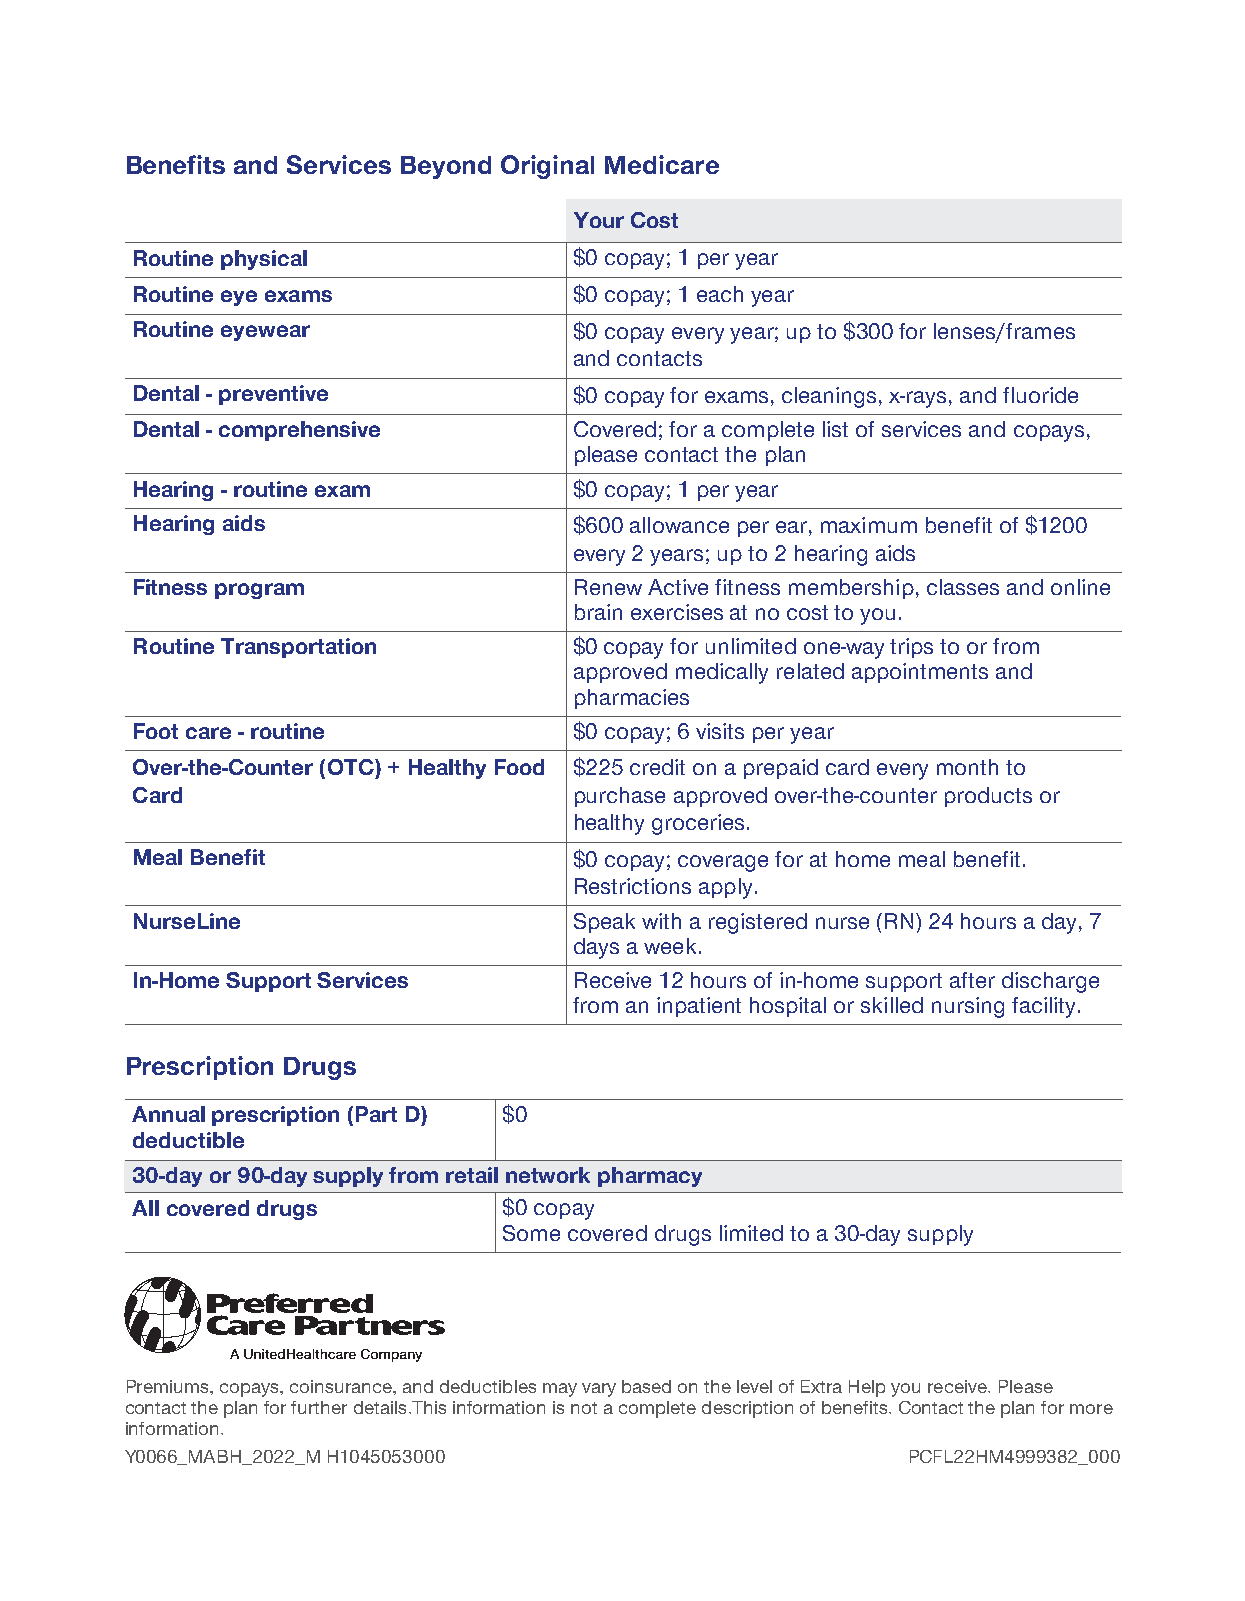 The image size is (1245, 1601). I want to click on Help, so click(867, 1388).
